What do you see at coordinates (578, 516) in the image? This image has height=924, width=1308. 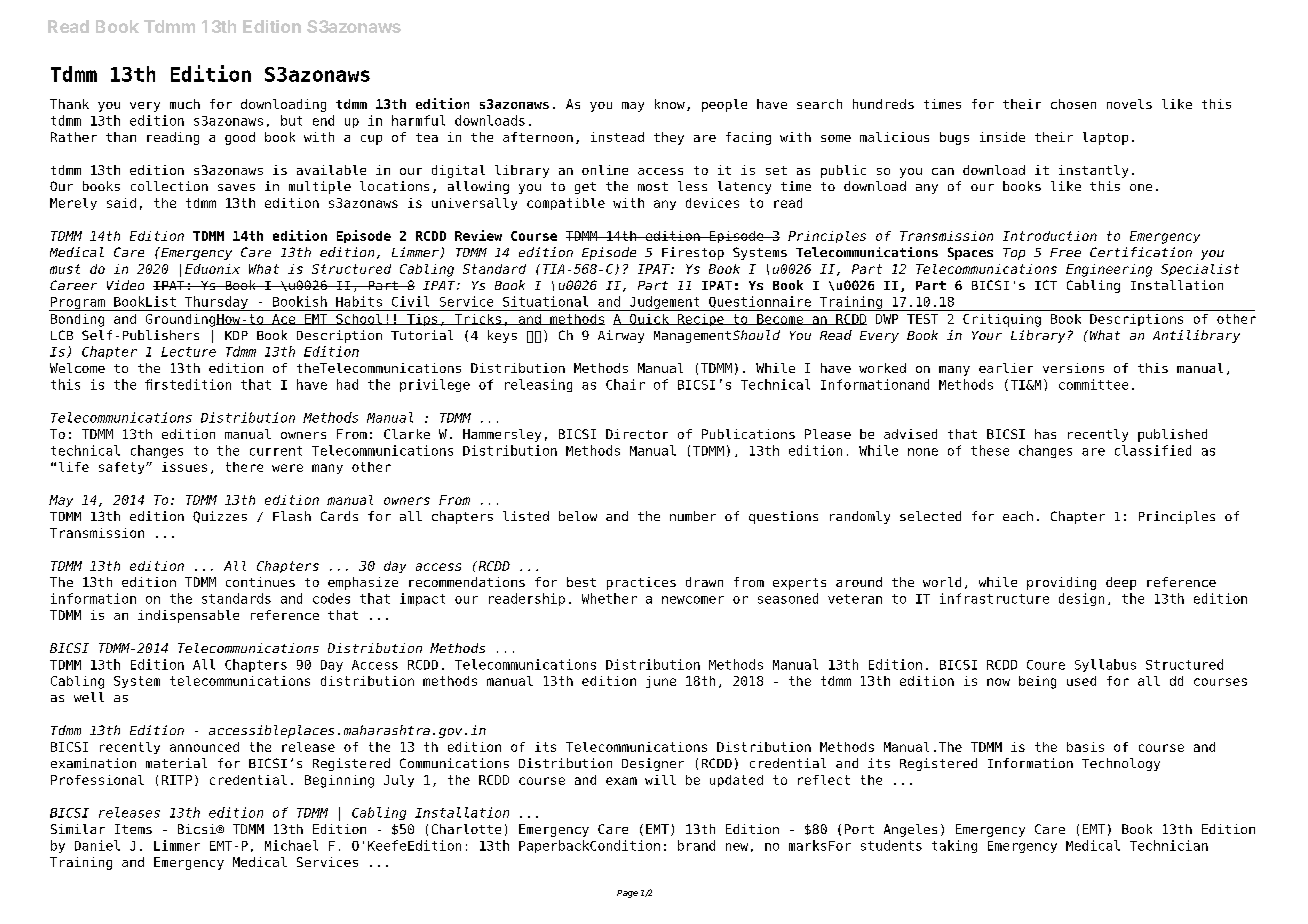 I see `below` at bounding box center [578, 516].
